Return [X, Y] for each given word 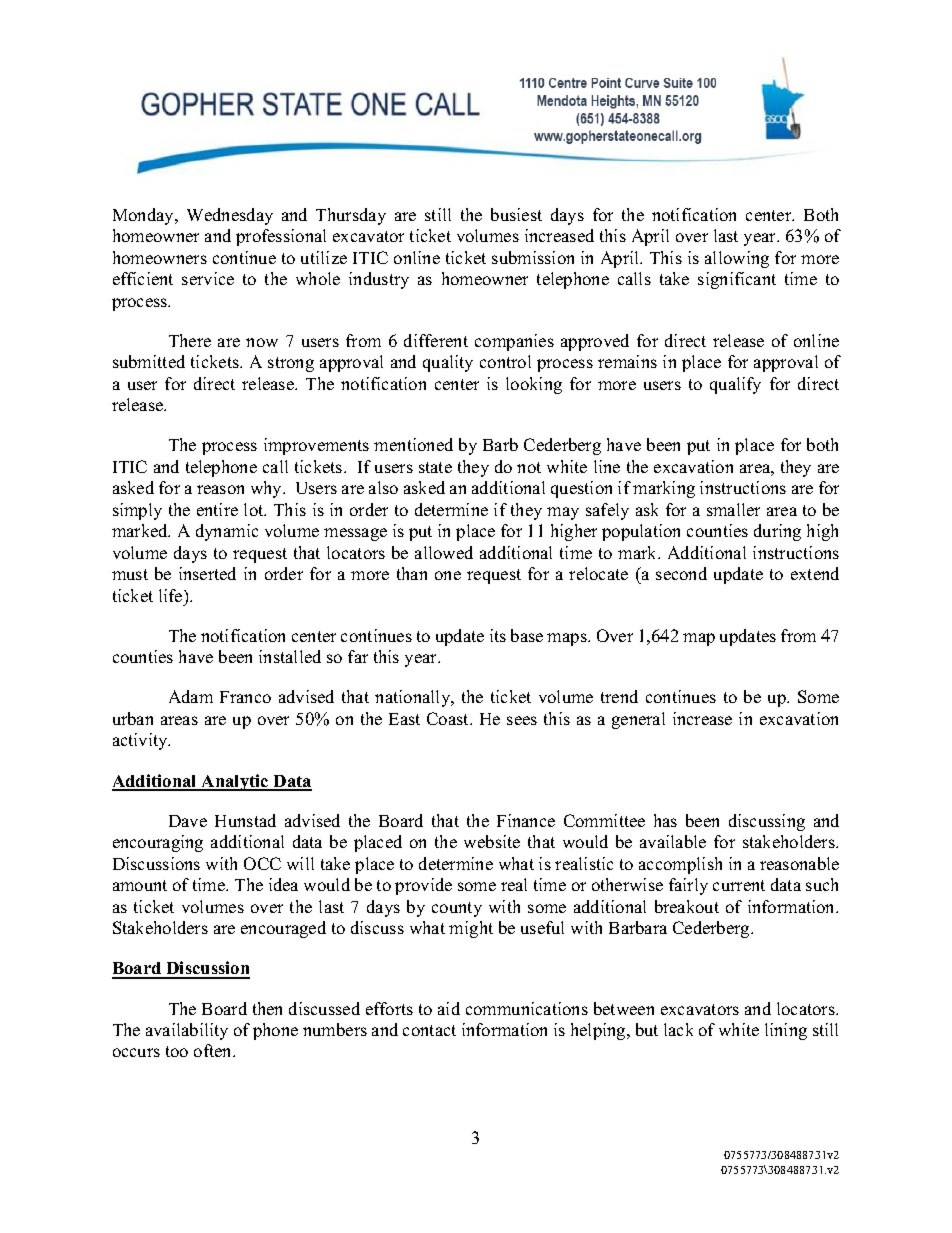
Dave [188, 821]
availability [187, 1031]
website [492, 841]
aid [449, 1008]
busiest [516, 214]
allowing [737, 259]
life [172, 595]
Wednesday [230, 216]
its [498, 635]
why [268, 489]
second [681, 573]
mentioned [413, 444]
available [673, 841]
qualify [735, 385]
